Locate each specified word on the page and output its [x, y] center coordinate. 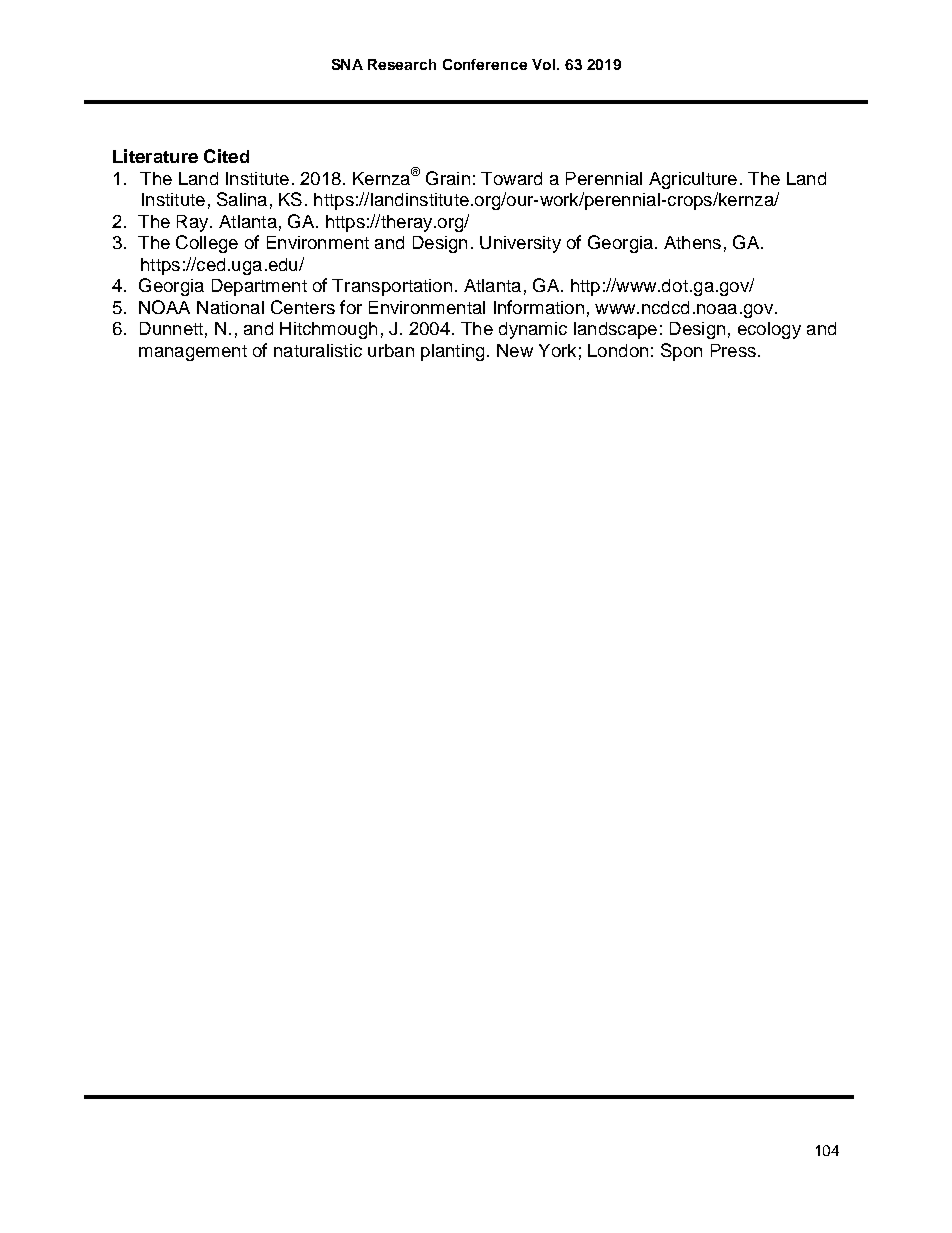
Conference [485, 64]
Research [402, 64]
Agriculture [693, 180]
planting [452, 352]
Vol [543, 64]
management [193, 353]
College [207, 244]
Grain [448, 178]
